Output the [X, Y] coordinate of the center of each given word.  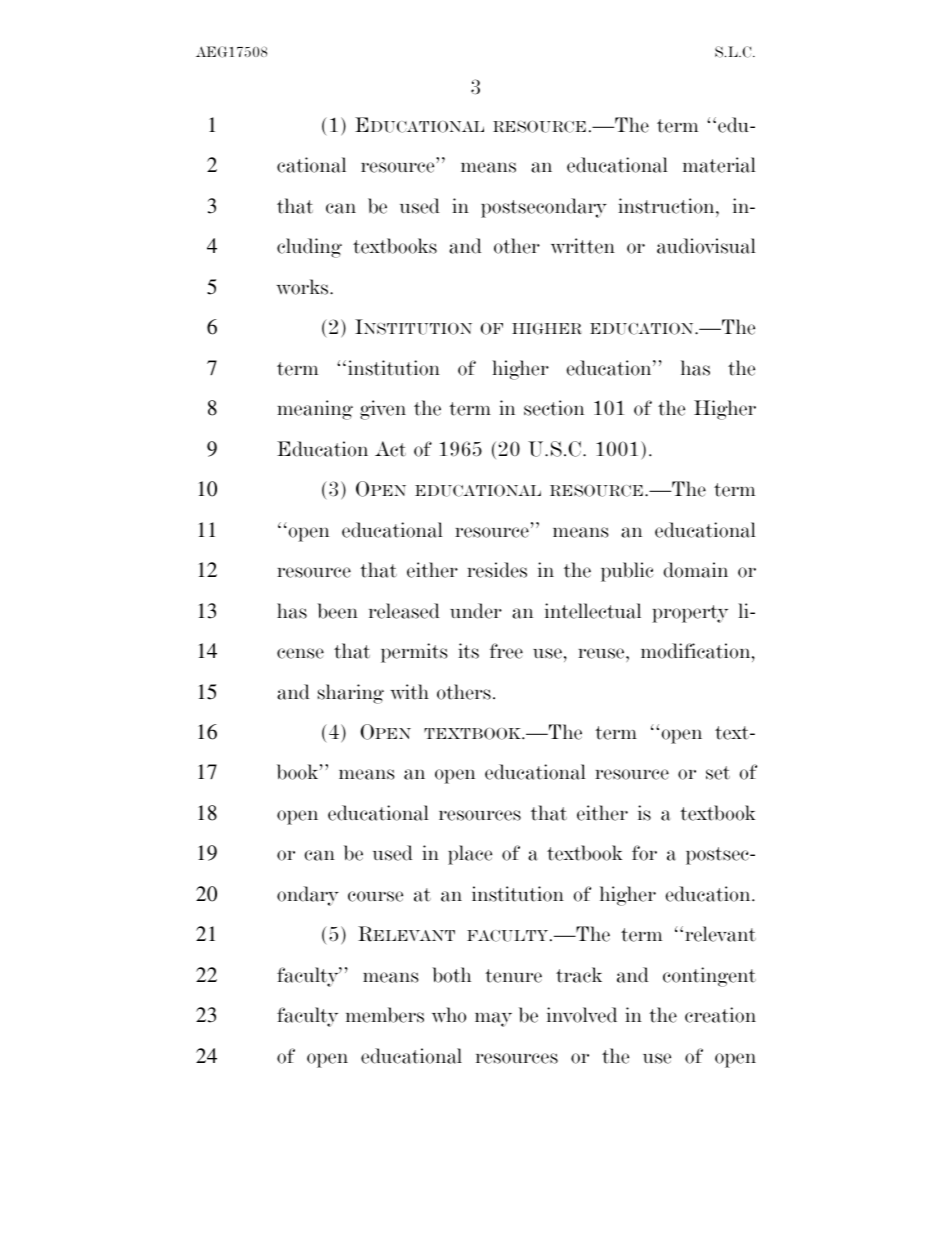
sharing [351, 694]
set [718, 773]
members [385, 1015]
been [337, 611]
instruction [667, 206]
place [470, 855]
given [383, 410]
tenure [513, 976]
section [554, 408]
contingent [709, 977]
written [583, 246]
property [690, 614]
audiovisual [706, 246]
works [303, 287]
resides [497, 570]
